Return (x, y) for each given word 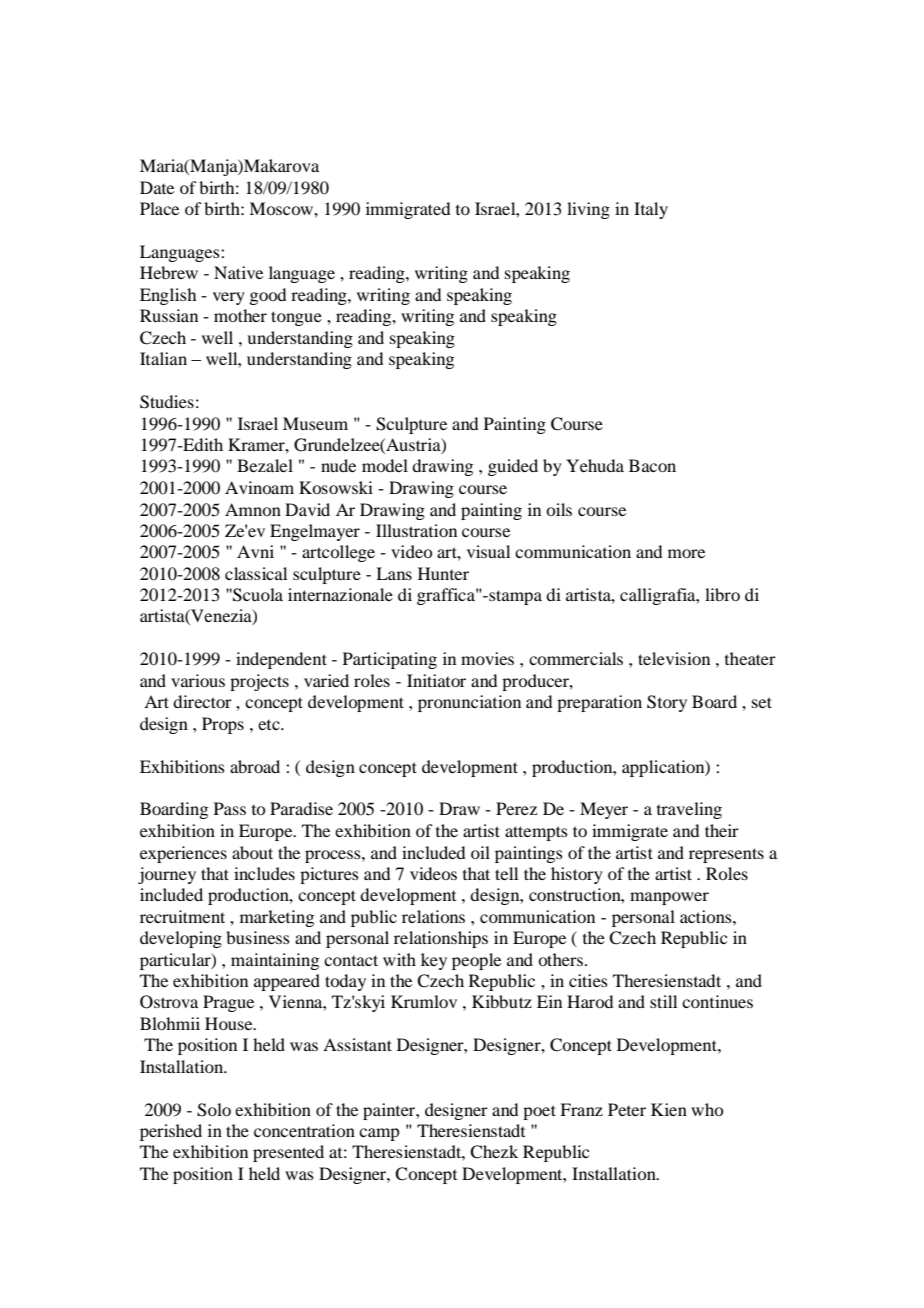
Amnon (253, 509)
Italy (651, 210)
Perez (516, 808)
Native (238, 272)
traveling (689, 810)
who (707, 1109)
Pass (230, 808)
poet (539, 1112)
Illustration (416, 530)
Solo (214, 1110)
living (588, 210)
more (686, 553)
